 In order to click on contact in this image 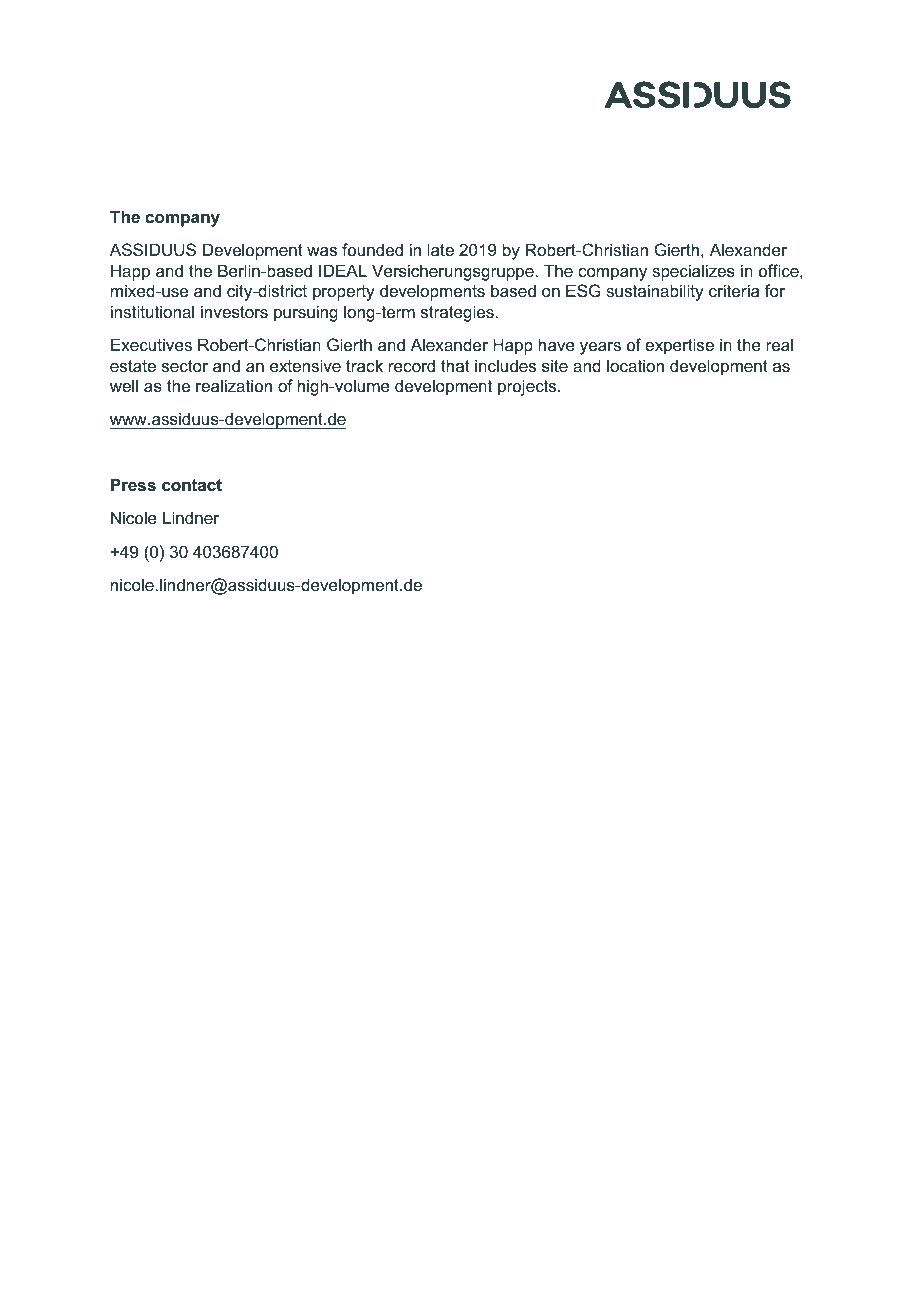, I will do `click(192, 485)`.
